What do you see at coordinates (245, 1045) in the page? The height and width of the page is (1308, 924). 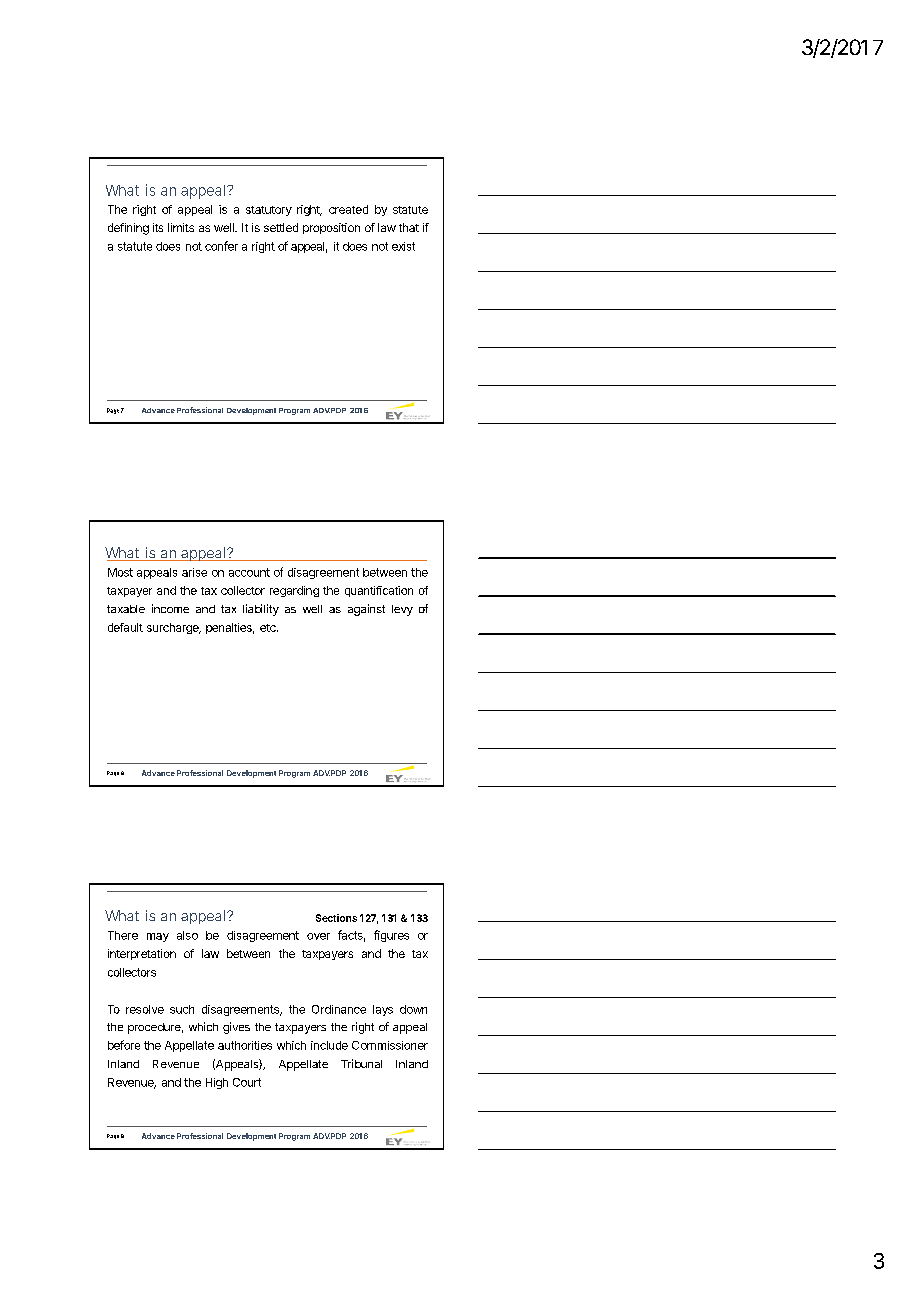 I see `authorities` at bounding box center [245, 1045].
